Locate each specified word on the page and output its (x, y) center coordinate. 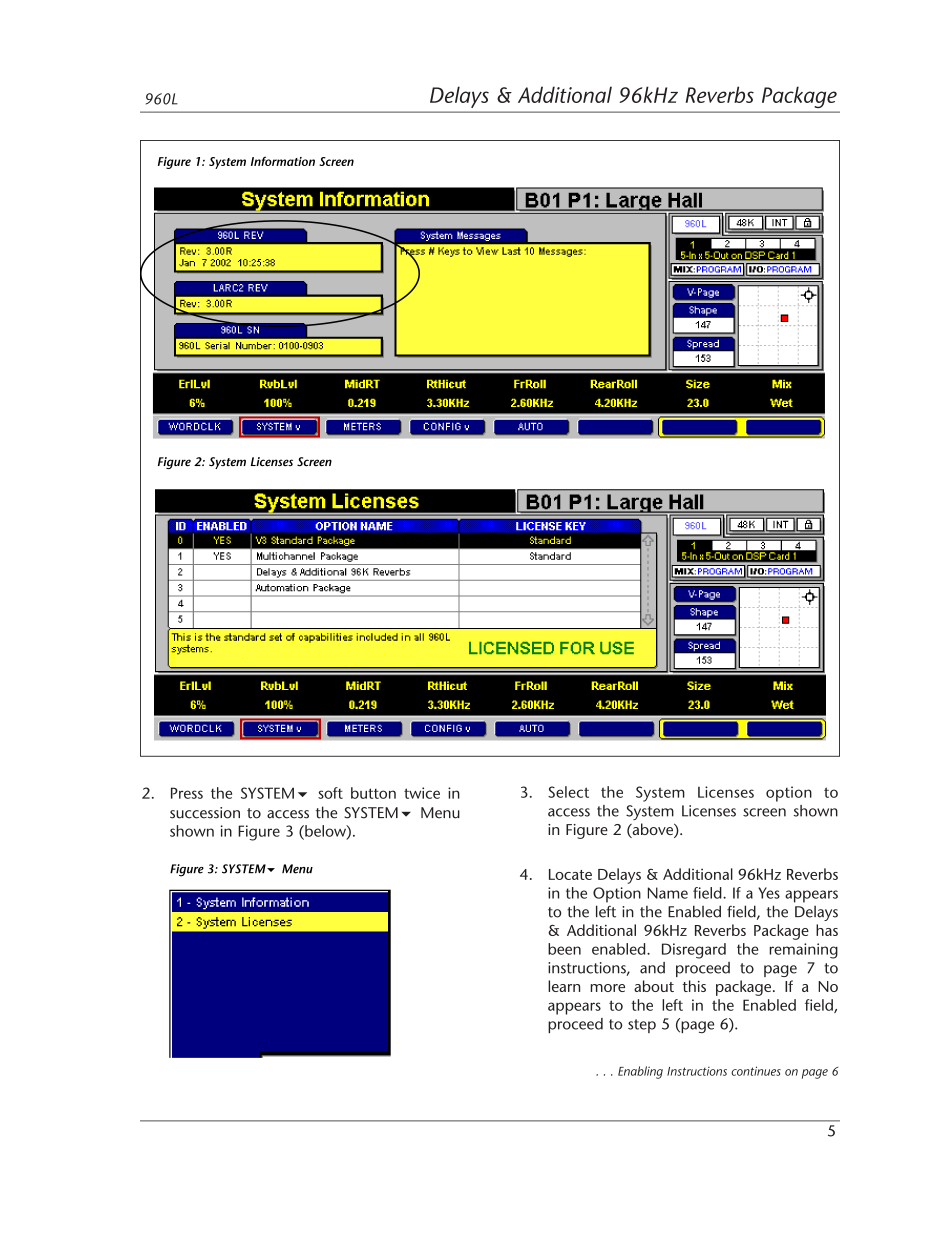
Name (668, 893)
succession (205, 813)
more (607, 988)
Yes (769, 893)
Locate (570, 874)
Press (187, 793)
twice (422, 793)
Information (283, 161)
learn (564, 986)
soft (330, 793)
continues (756, 1071)
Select (568, 792)
